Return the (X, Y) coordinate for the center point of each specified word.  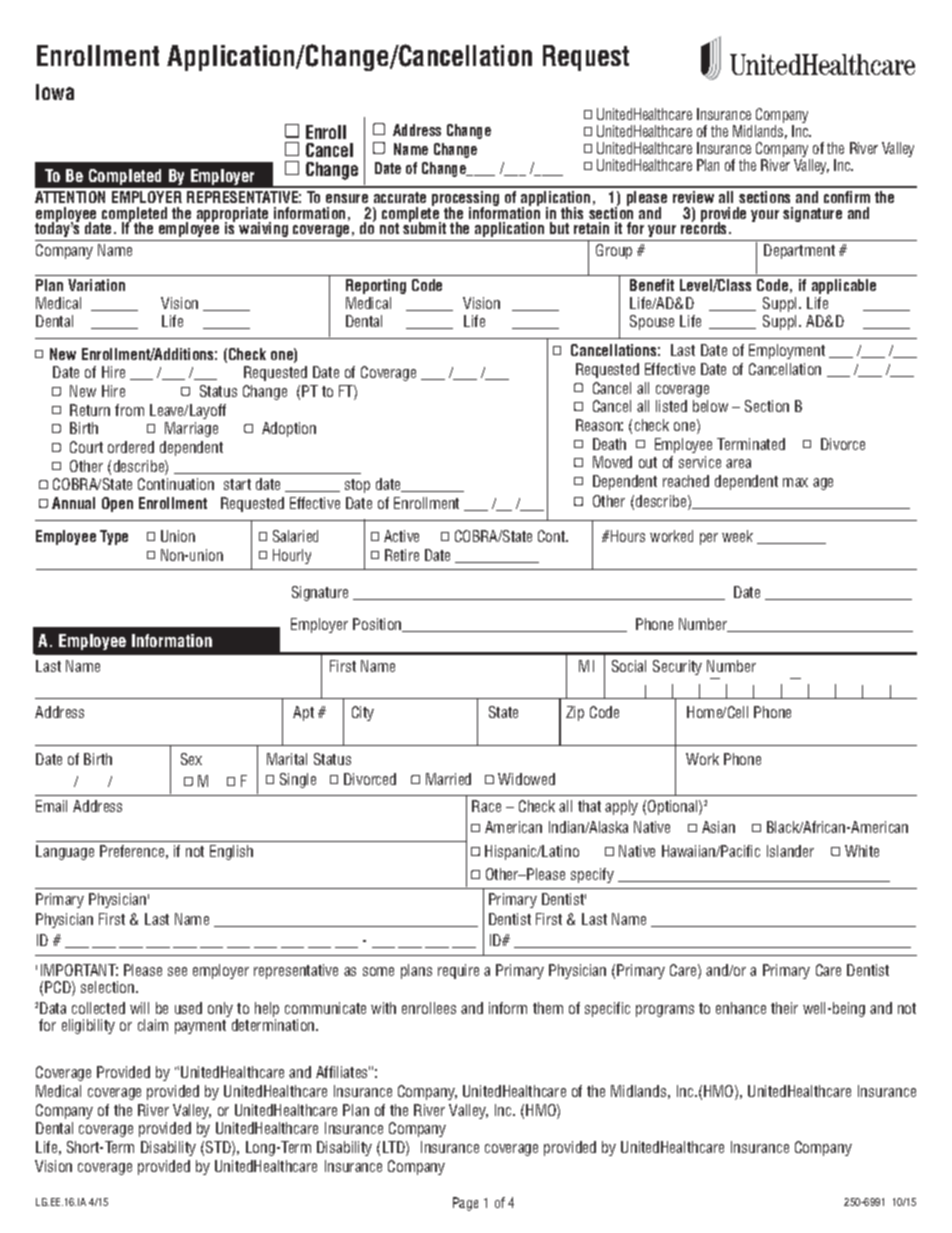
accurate (400, 197)
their (784, 1008)
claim (153, 1025)
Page (465, 1204)
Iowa (55, 92)
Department (799, 251)
